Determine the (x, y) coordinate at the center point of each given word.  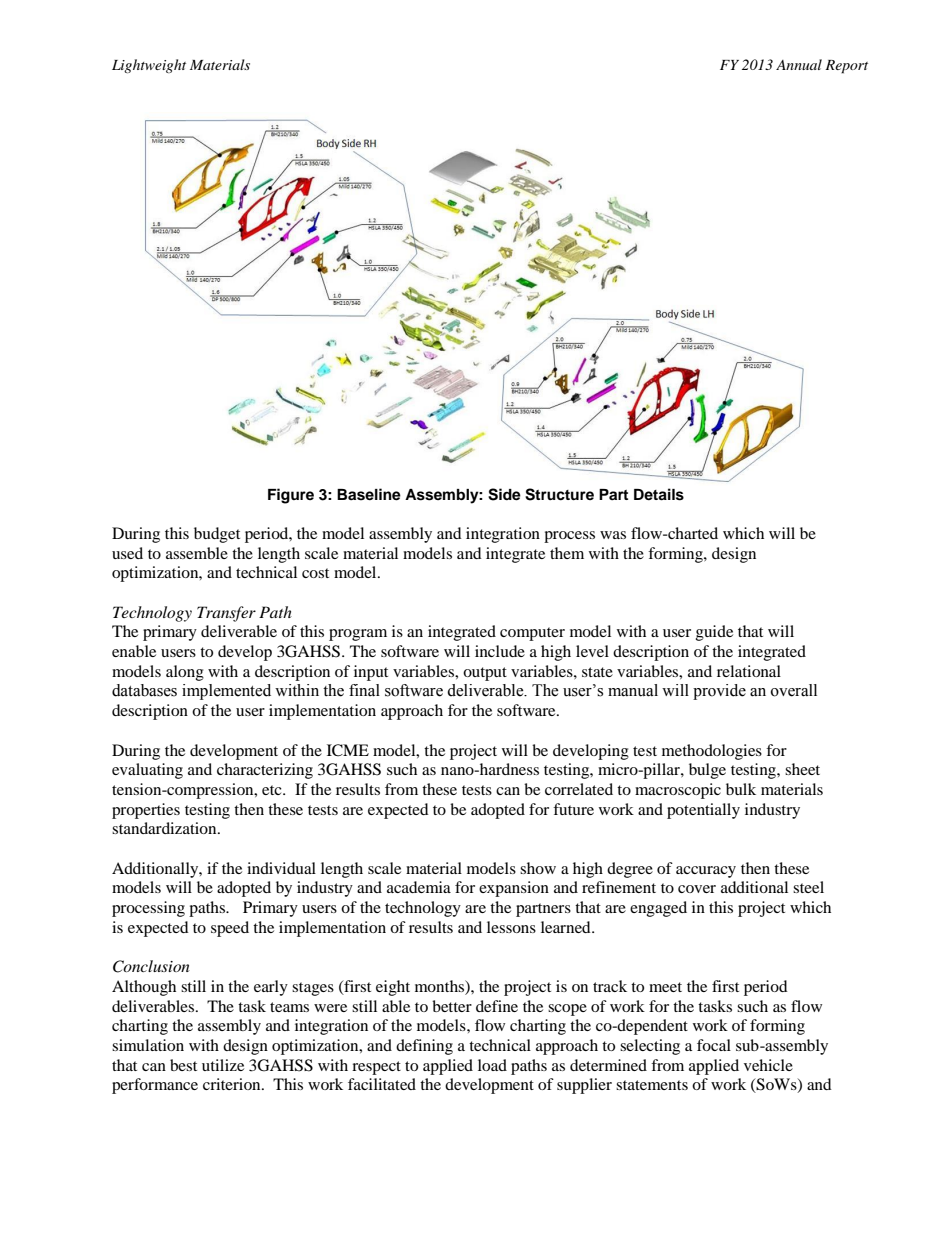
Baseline (369, 494)
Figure (291, 496)
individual (281, 868)
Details (659, 494)
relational (749, 671)
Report (846, 67)
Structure (559, 494)
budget (217, 535)
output (485, 674)
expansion (514, 889)
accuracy (706, 872)
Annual (799, 64)
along (185, 673)
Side (504, 494)
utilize (223, 1065)
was (613, 535)
